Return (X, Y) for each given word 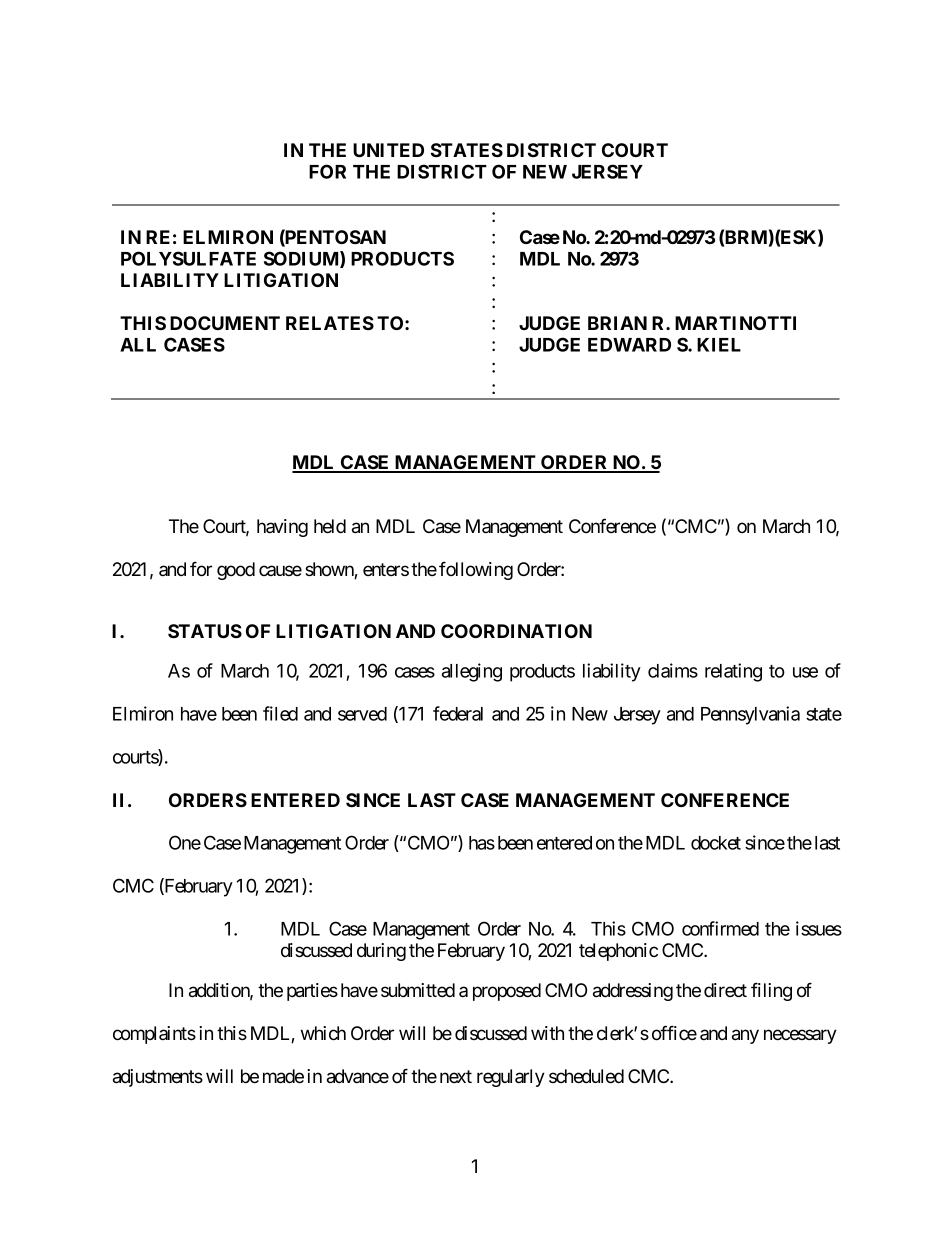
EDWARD (629, 345)
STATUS (205, 631)
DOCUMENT (225, 323)
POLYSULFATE (188, 258)
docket (716, 843)
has (482, 843)
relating (733, 672)
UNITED (388, 150)
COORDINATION (516, 631)
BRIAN (617, 323)
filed (280, 713)
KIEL (719, 345)
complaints (154, 1035)
